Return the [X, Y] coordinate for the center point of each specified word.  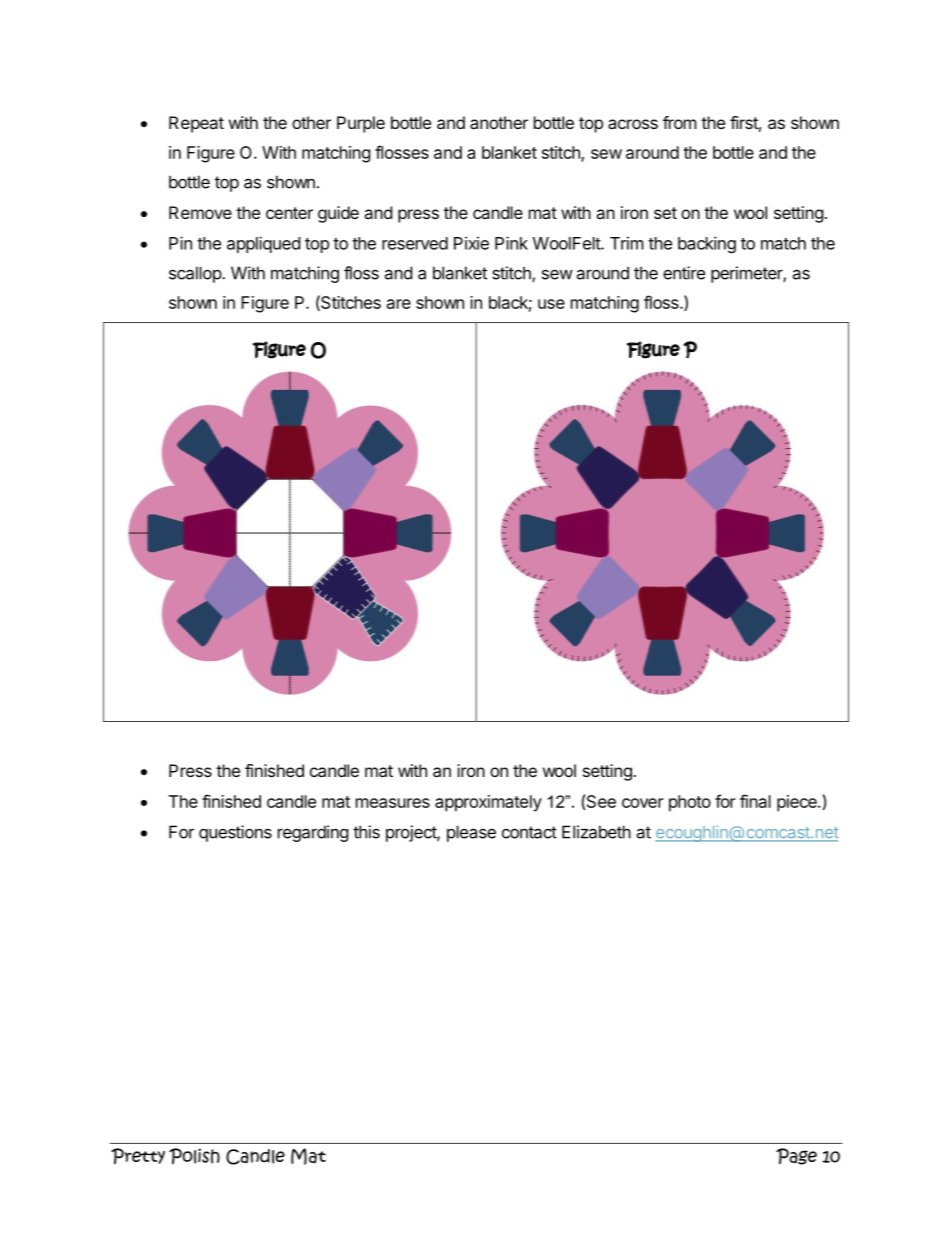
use [551, 304]
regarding [313, 833]
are [399, 304]
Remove [200, 212]
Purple [361, 124]
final [755, 801]
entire [684, 273]
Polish [194, 1156]
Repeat [196, 124]
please [471, 833]
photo [690, 803]
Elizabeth [596, 832]
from [680, 122]
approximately [488, 803]
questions [235, 833]
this [366, 832]
